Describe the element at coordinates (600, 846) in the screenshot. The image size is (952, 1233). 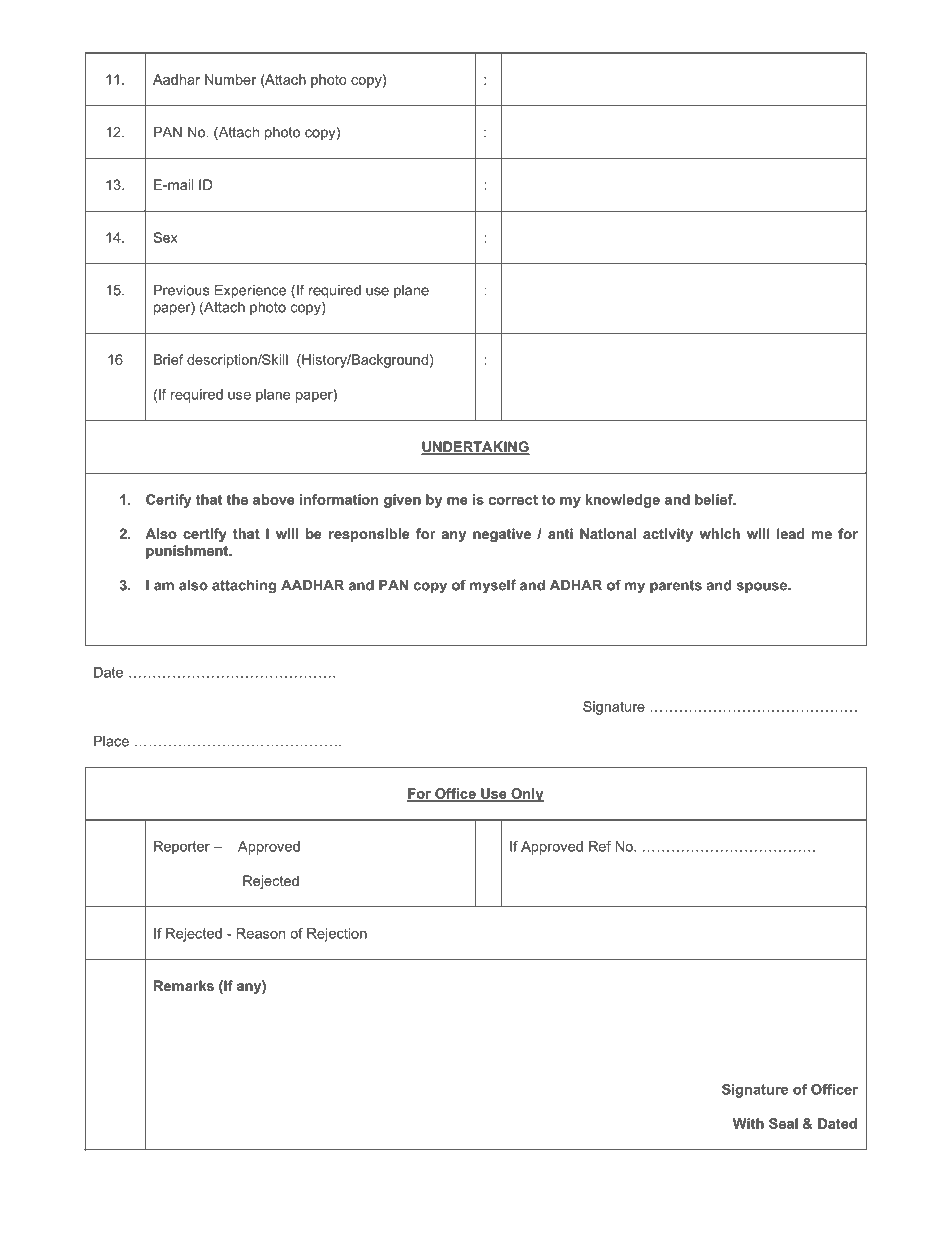
I see `Ref` at that location.
